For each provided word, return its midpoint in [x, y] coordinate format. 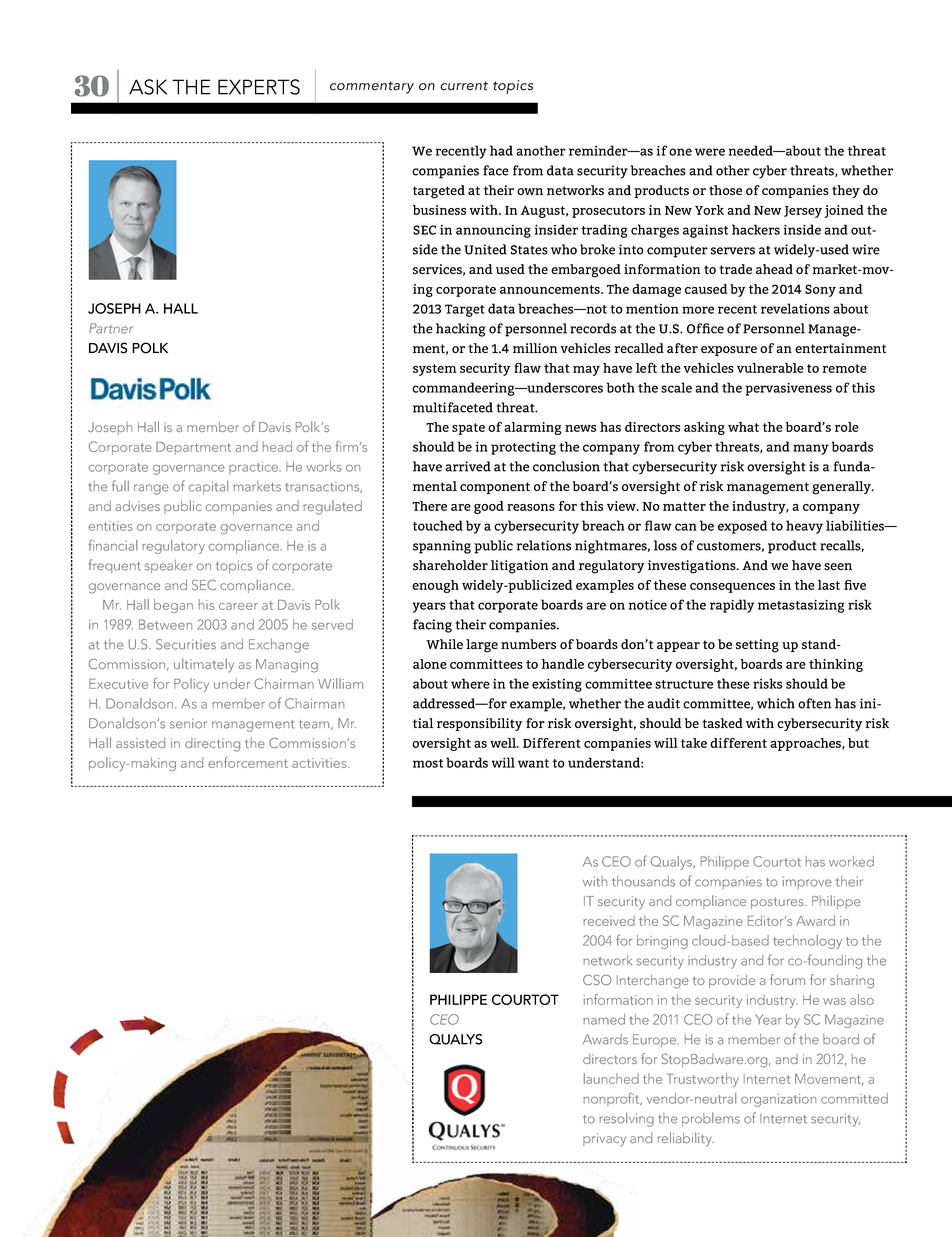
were [710, 152]
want [533, 763]
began [173, 606]
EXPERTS [259, 87]
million [535, 348]
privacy [604, 1140]
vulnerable [770, 368]
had [501, 150]
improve [807, 882]
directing [212, 744]
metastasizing [801, 606]
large [482, 646]
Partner [111, 328]
